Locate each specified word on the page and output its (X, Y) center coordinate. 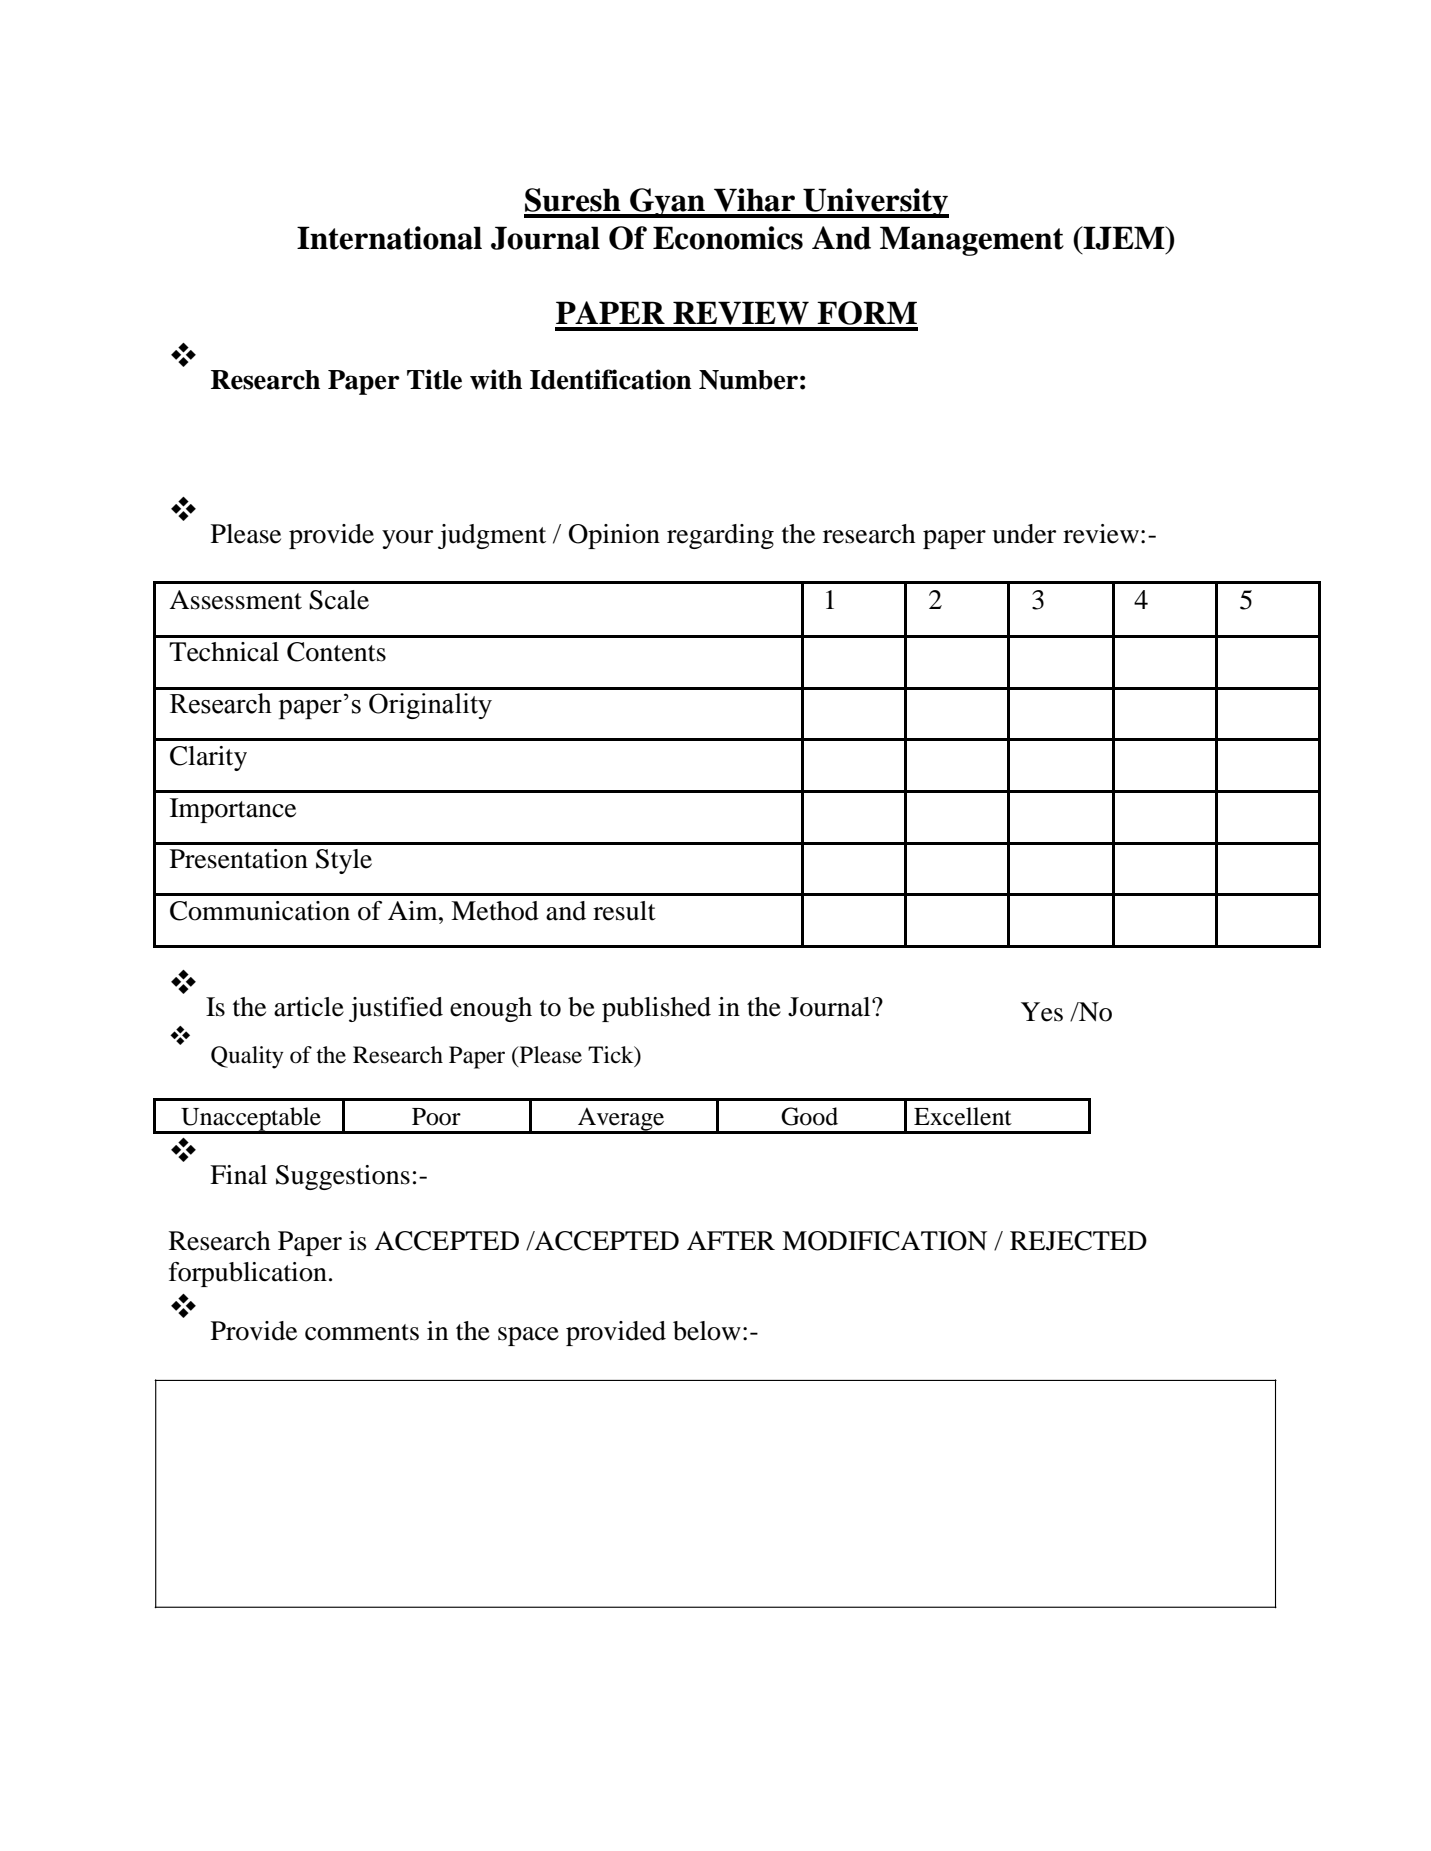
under (1024, 534)
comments (362, 1332)
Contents (336, 652)
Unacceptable (251, 1120)
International (389, 238)
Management (972, 241)
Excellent (963, 1116)
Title (434, 379)
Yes (1042, 1012)
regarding (720, 536)
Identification (611, 379)
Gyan (667, 203)
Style (344, 861)
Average (621, 1120)
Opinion (614, 536)
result (624, 911)
